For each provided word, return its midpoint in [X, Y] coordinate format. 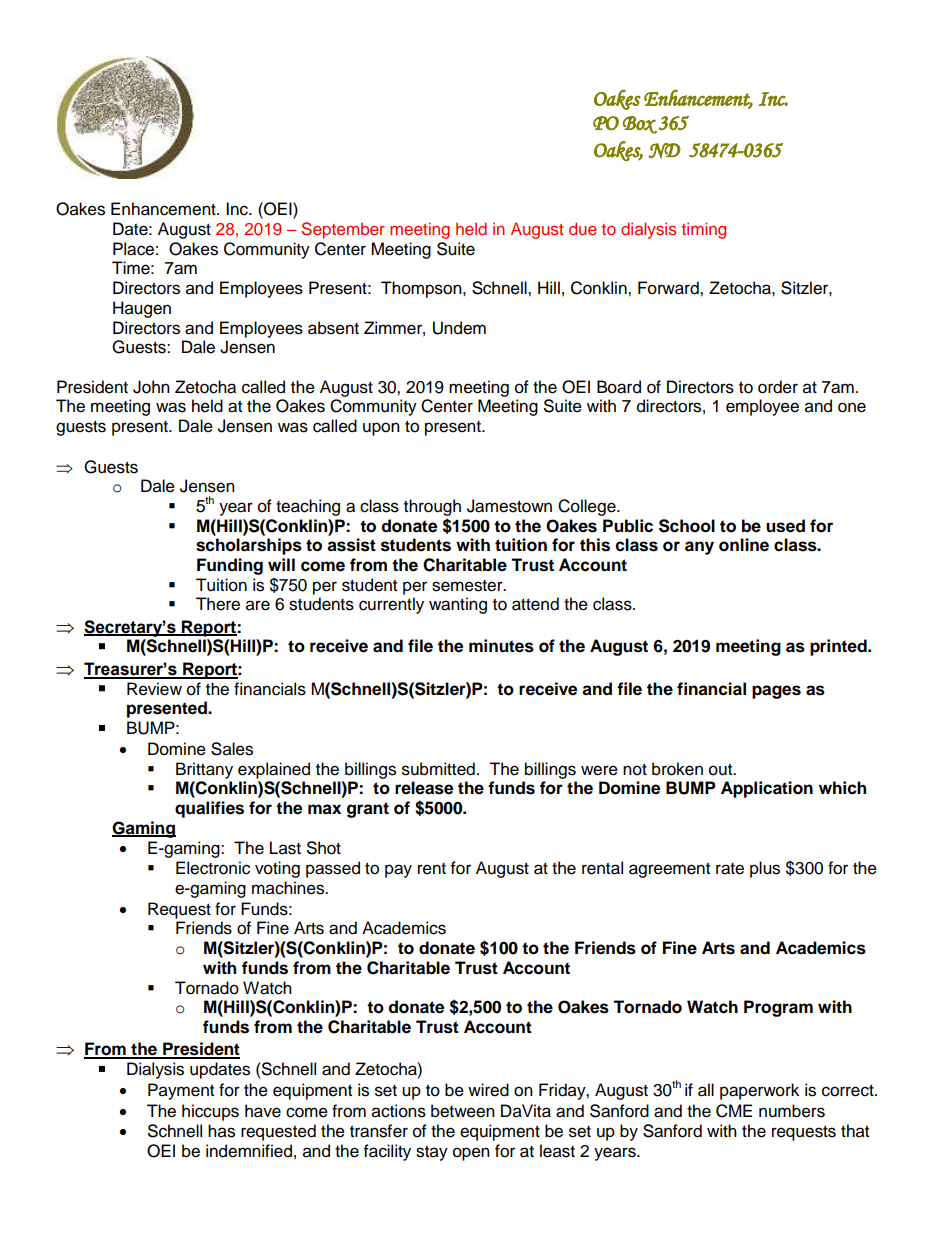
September [343, 230]
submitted [438, 769]
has [221, 1131]
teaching [308, 507]
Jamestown [509, 506]
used [785, 526]
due [583, 228]
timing [704, 230]
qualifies [209, 809]
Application [767, 789]
